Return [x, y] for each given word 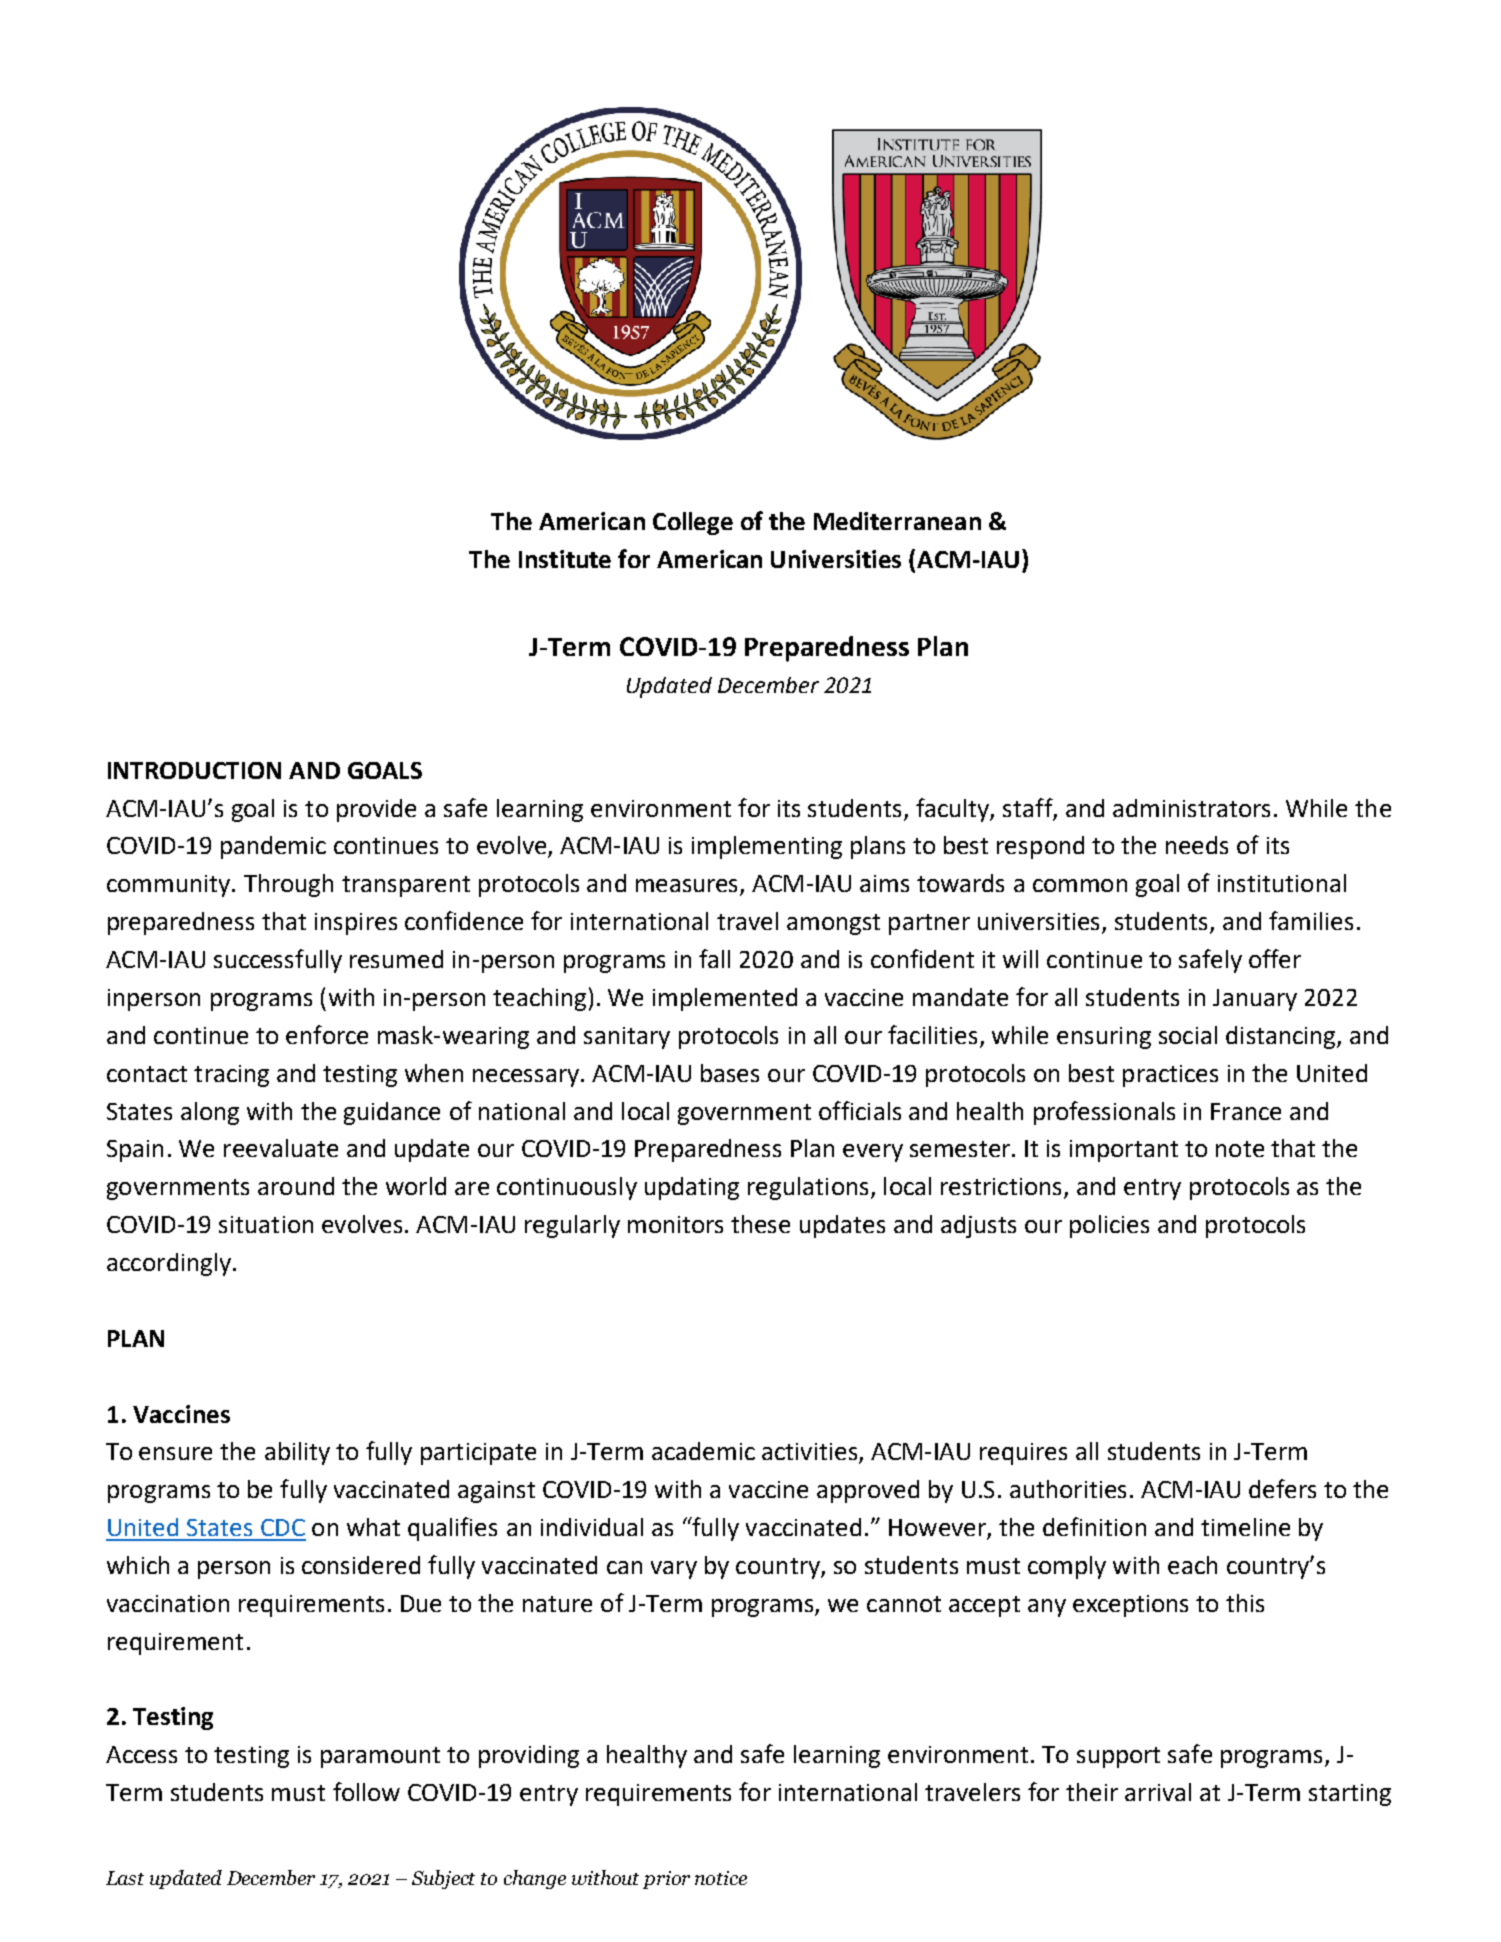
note [1240, 1149]
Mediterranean [897, 521]
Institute [565, 559]
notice [721, 1878]
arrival [1158, 1792]
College [693, 523]
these [760, 1224]
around [296, 1186]
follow [366, 1791]
